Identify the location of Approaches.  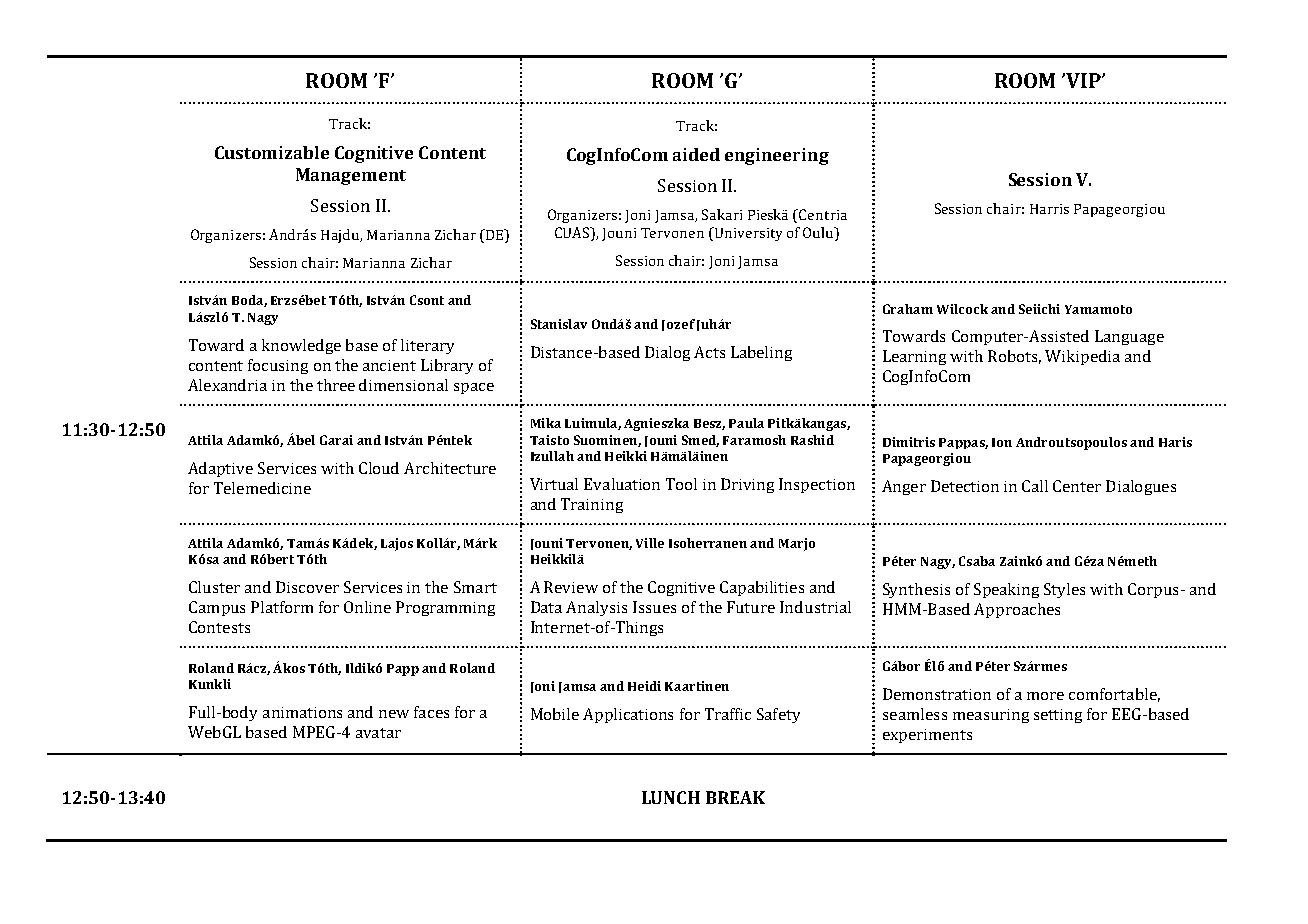
(1017, 610).
